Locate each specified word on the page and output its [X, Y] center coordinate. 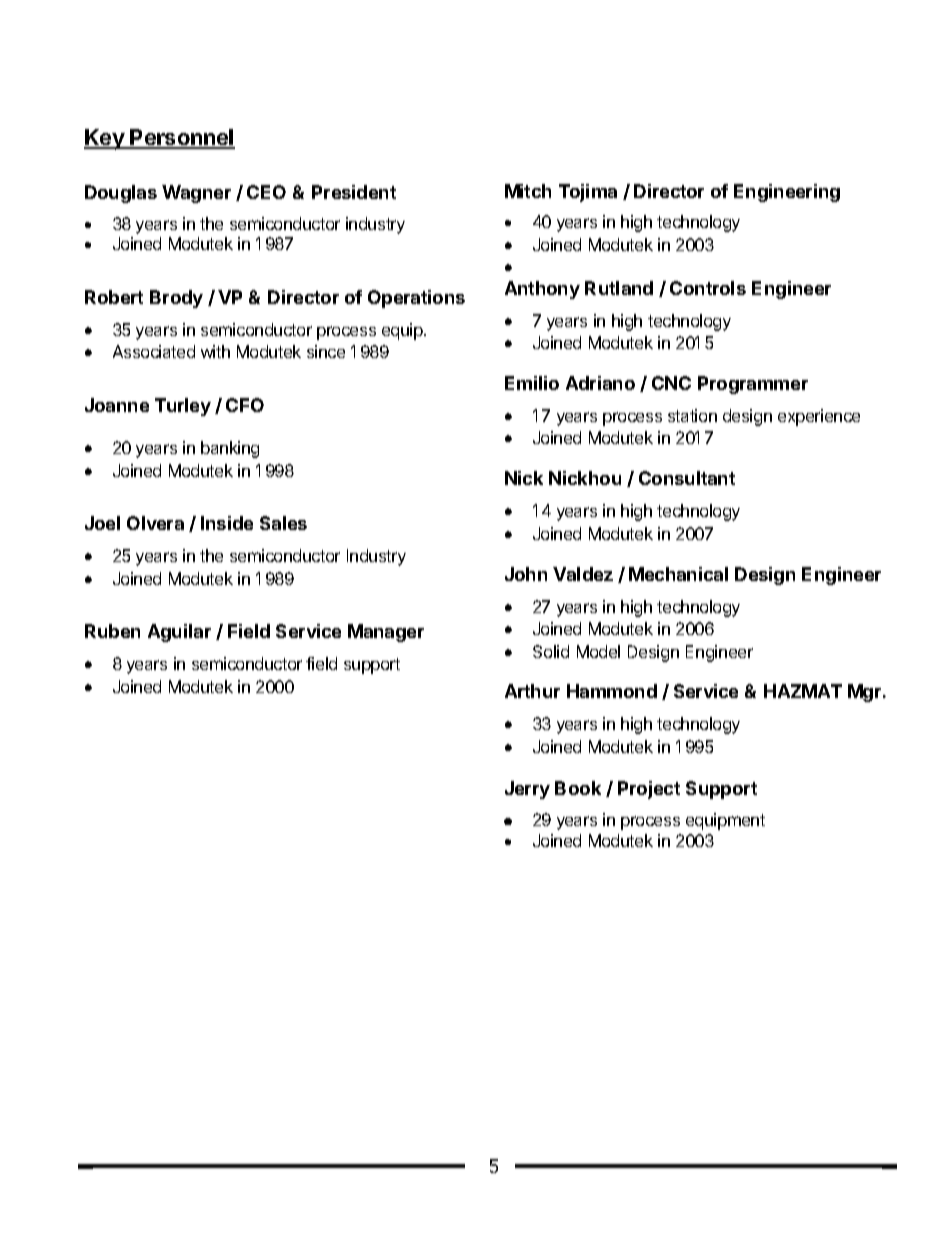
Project [649, 790]
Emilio [532, 383]
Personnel [182, 138]
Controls [708, 288]
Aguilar [179, 633]
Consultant [687, 478]
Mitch [528, 191]
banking [230, 449]
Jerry [527, 790]
